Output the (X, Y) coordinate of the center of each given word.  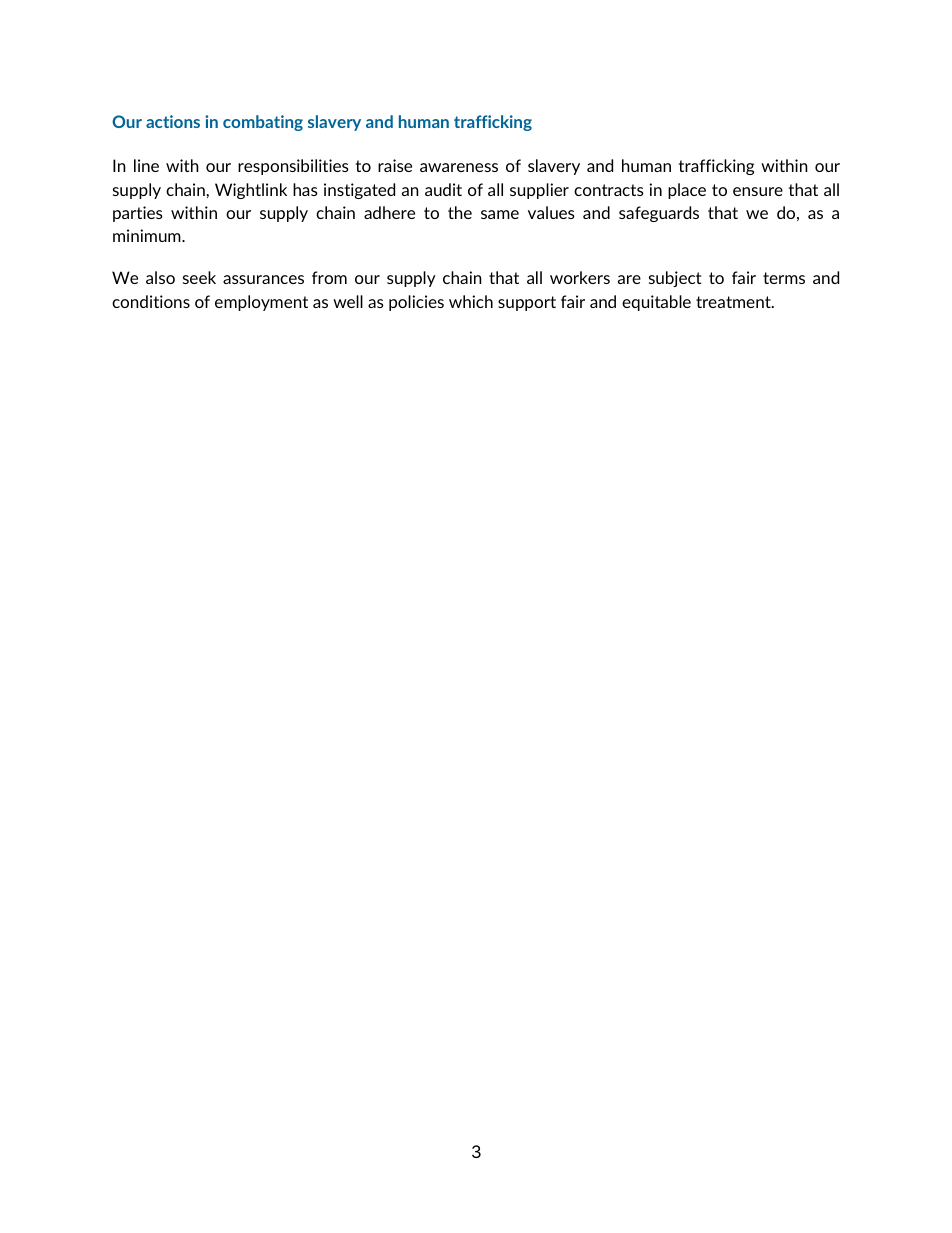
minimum (148, 235)
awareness (459, 167)
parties (138, 214)
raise (395, 165)
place (687, 191)
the (460, 212)
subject (675, 279)
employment (261, 303)
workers (580, 277)
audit (443, 189)
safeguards (659, 214)
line (146, 165)
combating (263, 123)
